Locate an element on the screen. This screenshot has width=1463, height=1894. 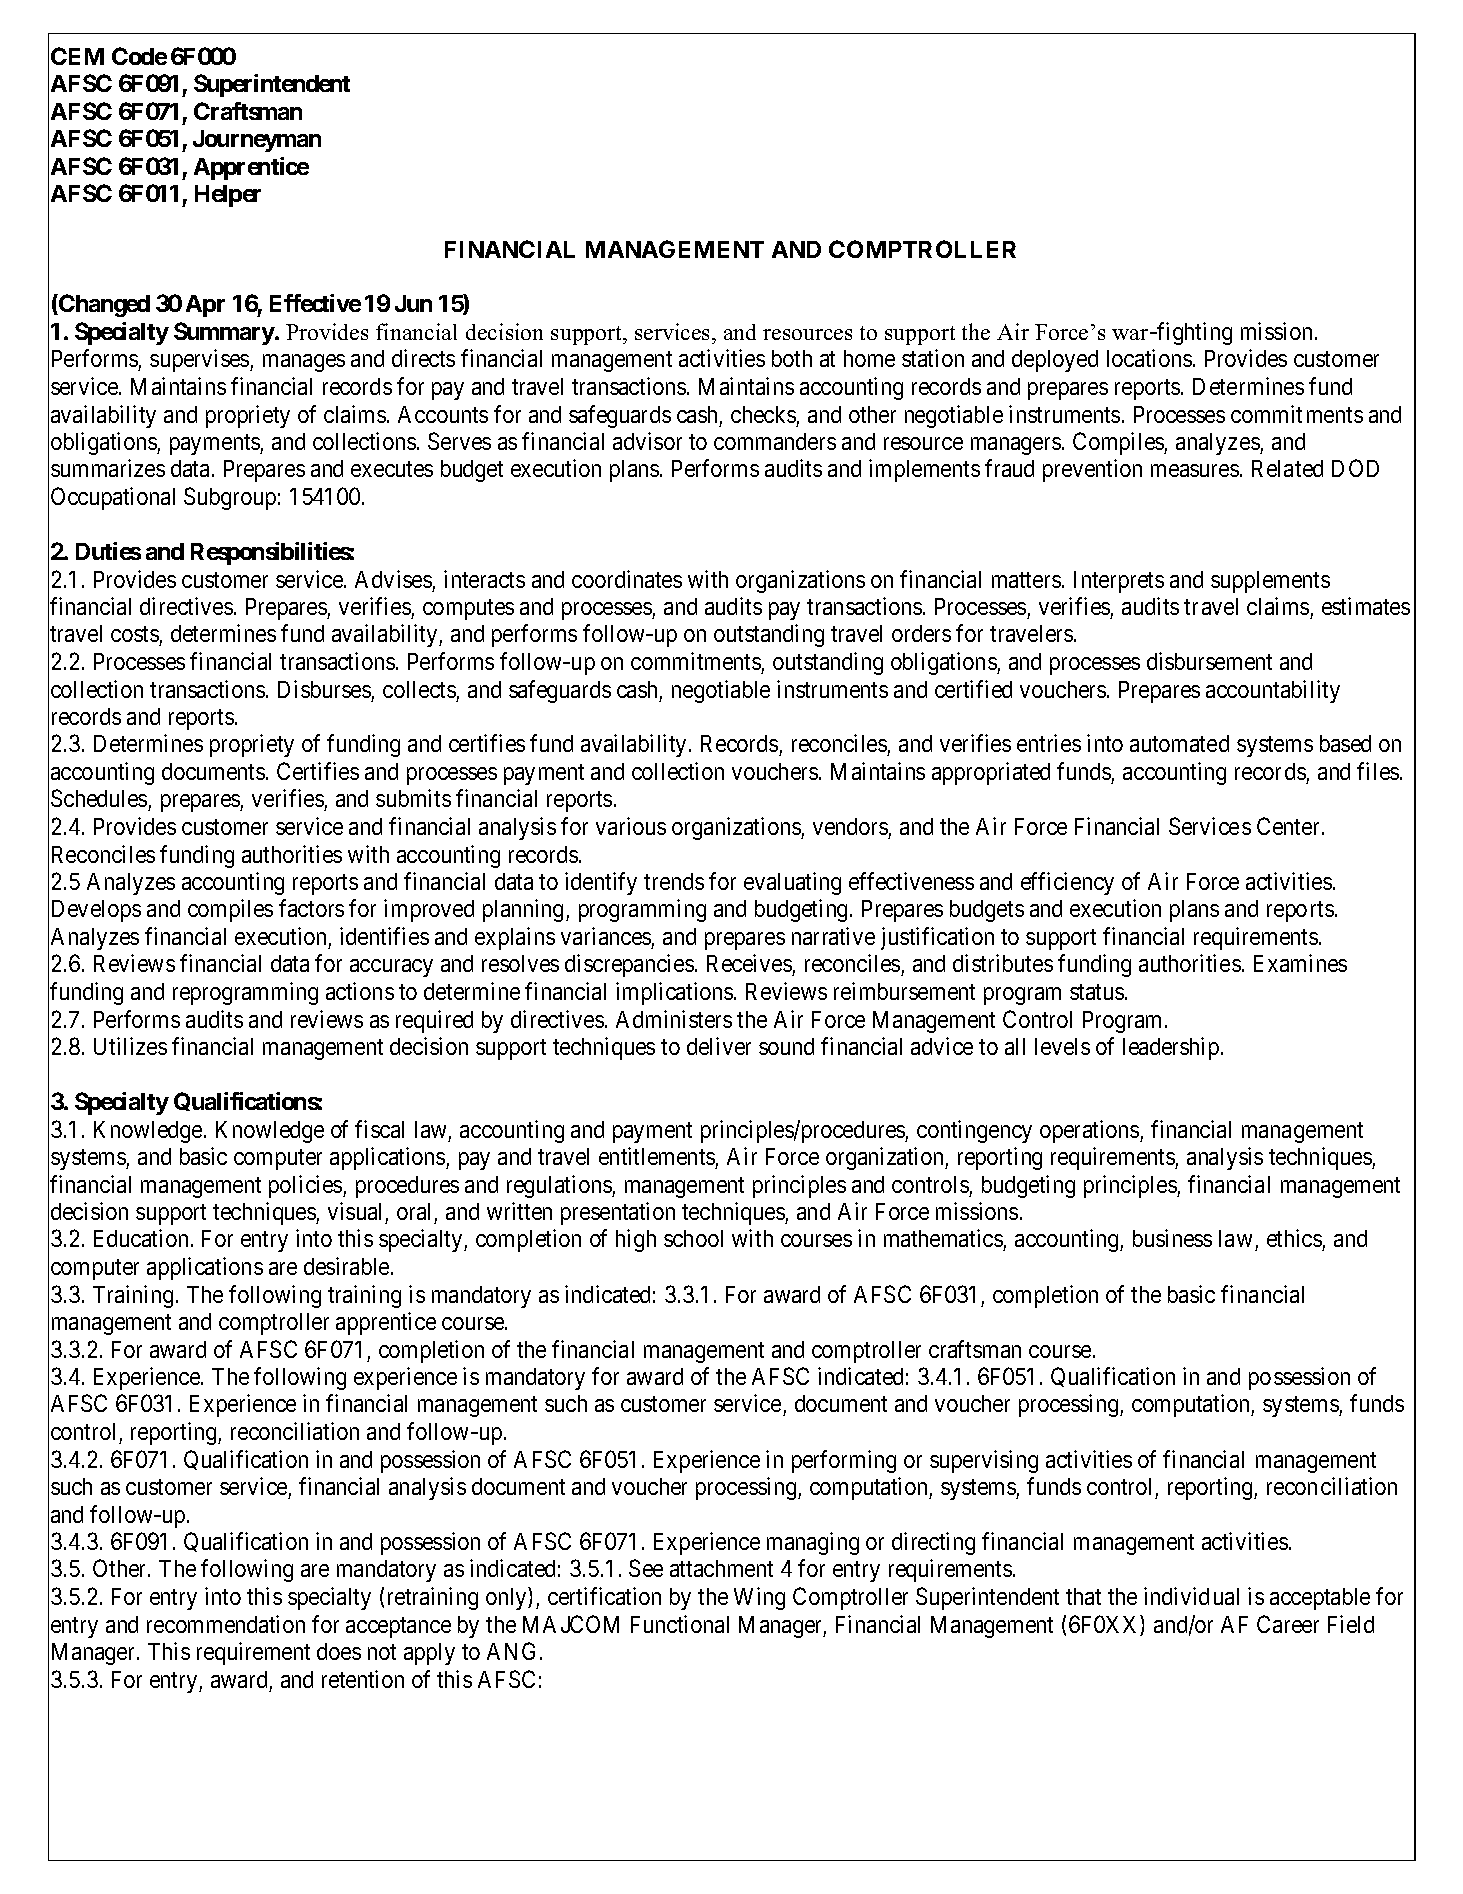
leadership is located at coordinates (1171, 1048).
